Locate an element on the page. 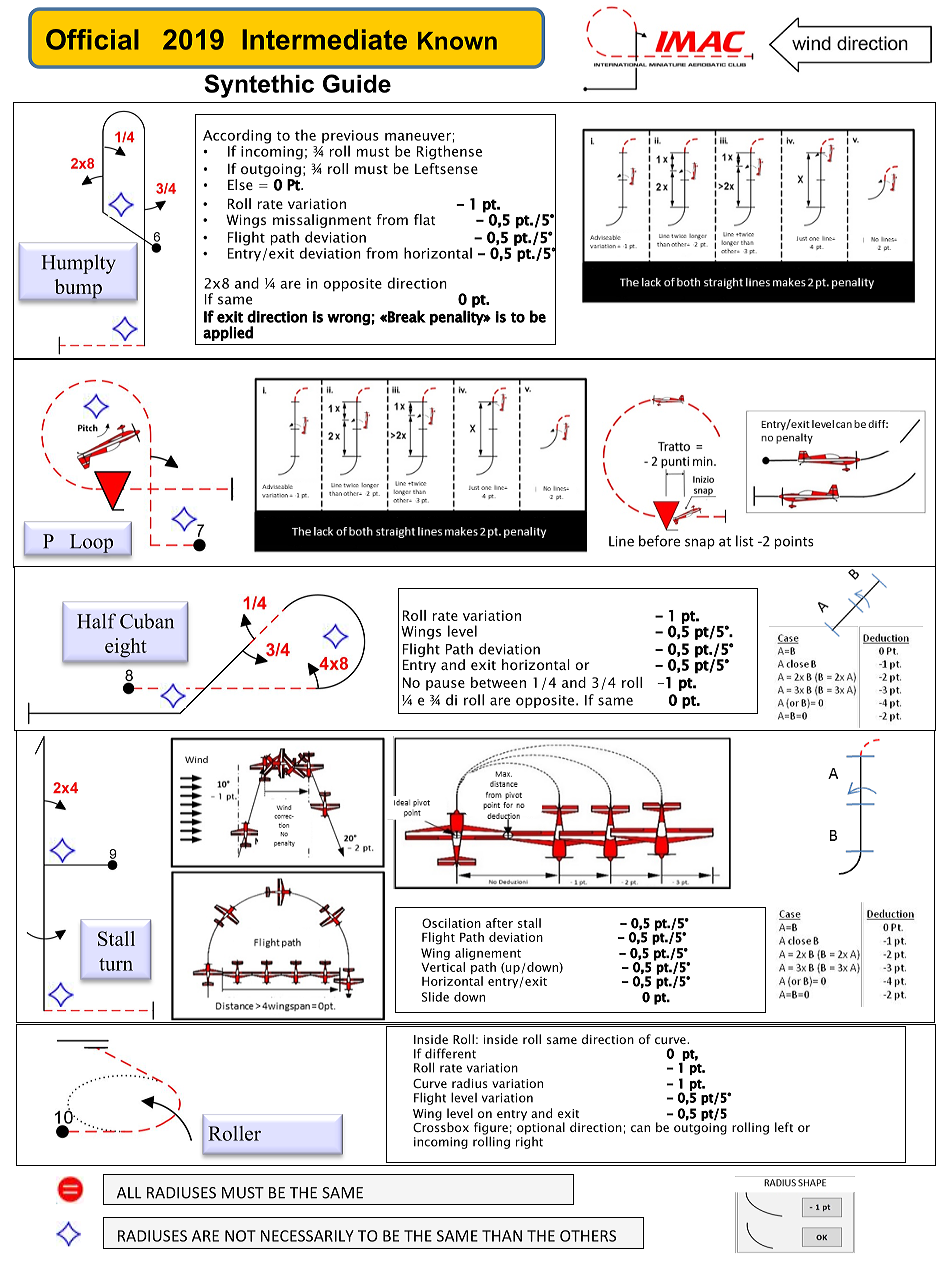 The image size is (951, 1268). different is located at coordinates (450, 1053).
